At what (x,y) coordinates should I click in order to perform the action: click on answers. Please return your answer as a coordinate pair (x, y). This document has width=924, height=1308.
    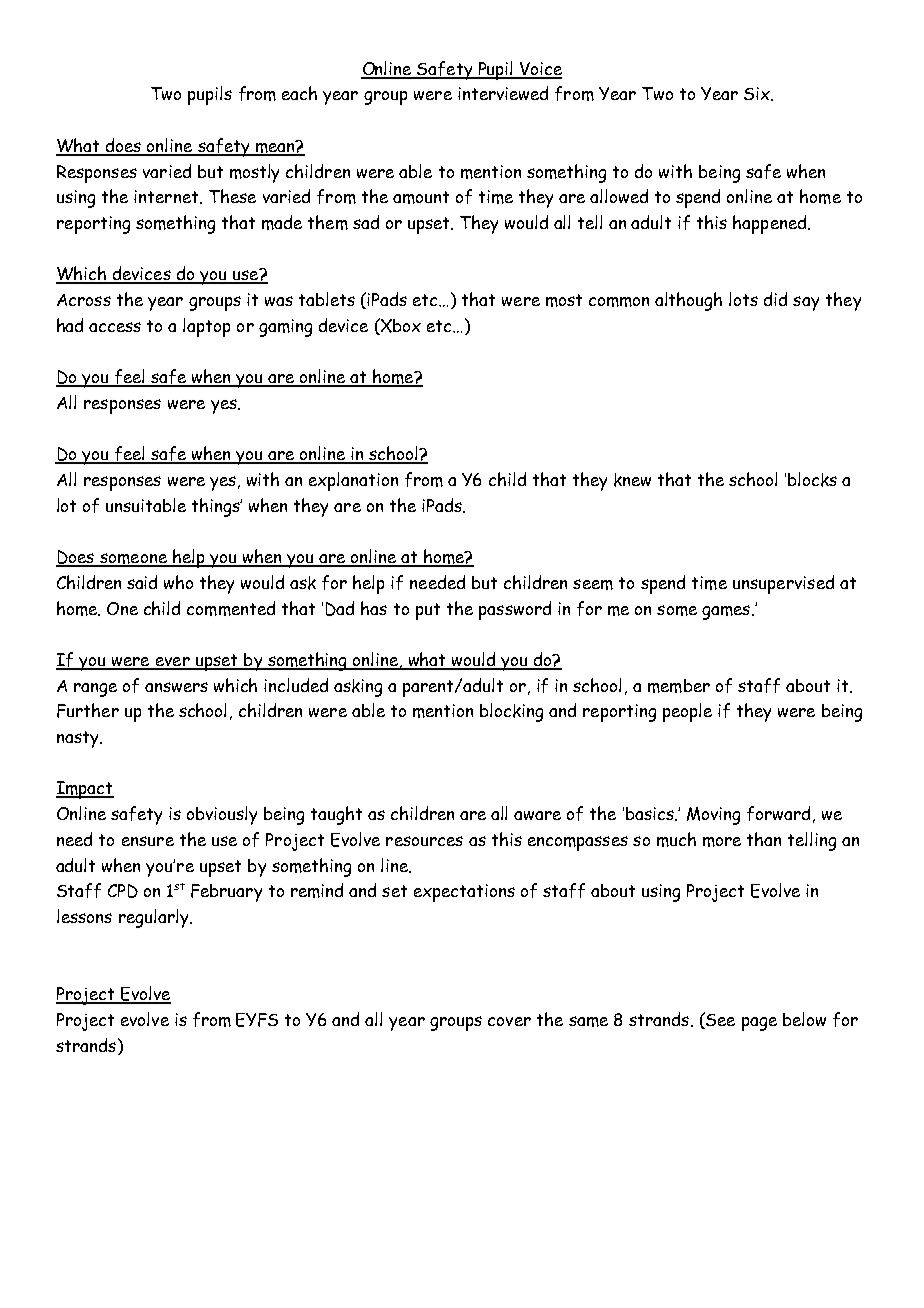
    Looking at the image, I should click on (176, 687).
